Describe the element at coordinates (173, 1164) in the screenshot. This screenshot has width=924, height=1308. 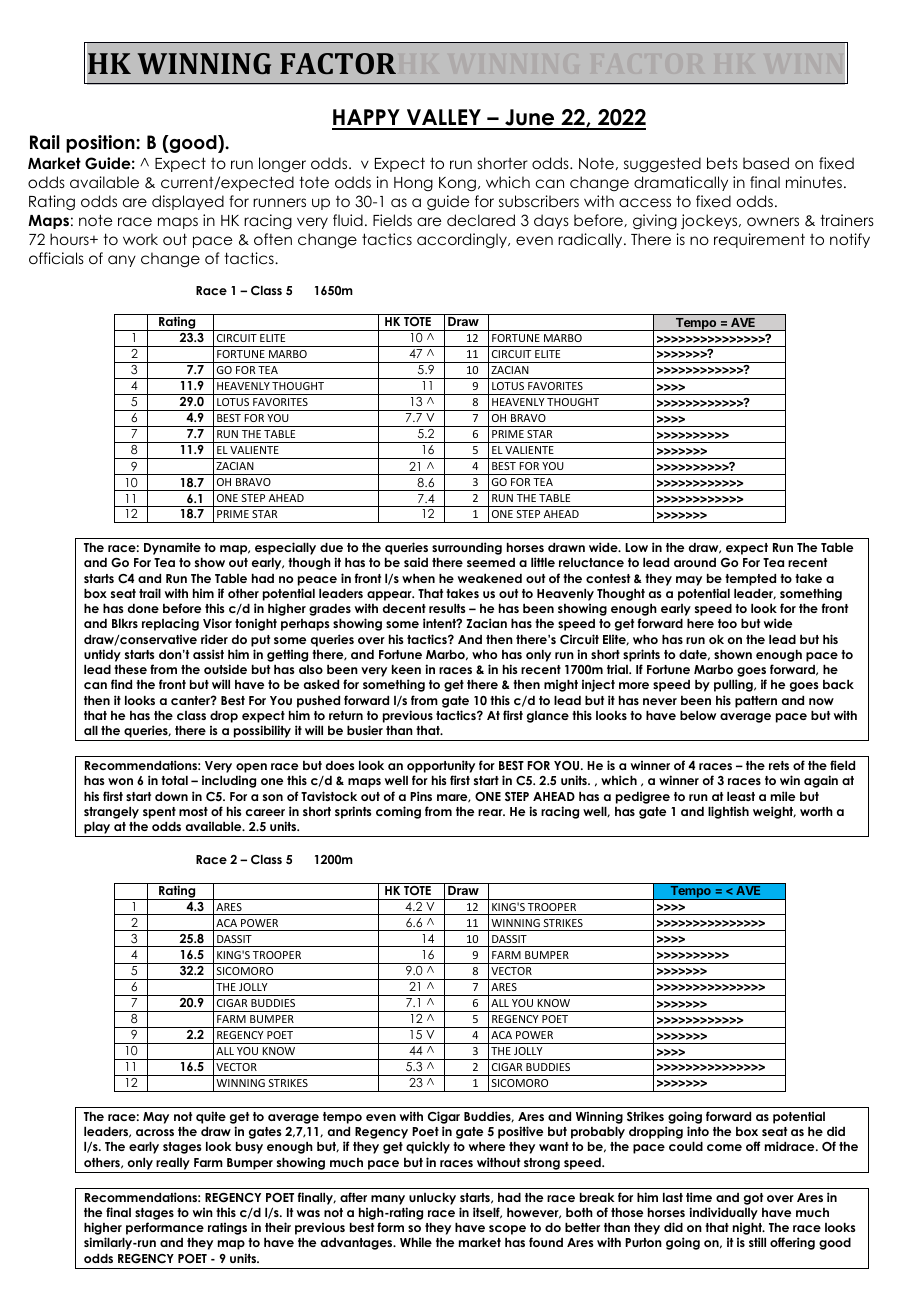
I see `really` at that location.
